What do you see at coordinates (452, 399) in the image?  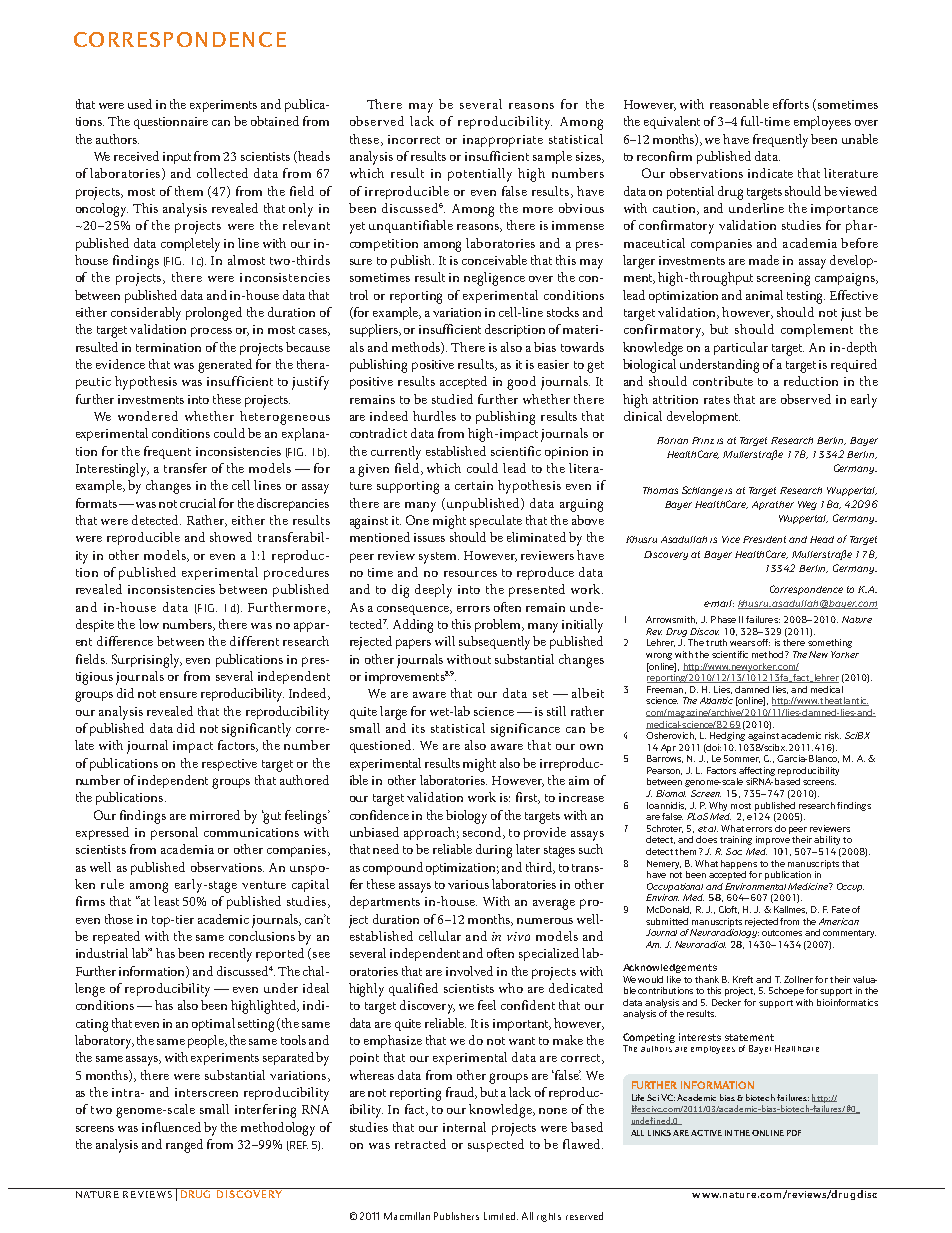 I see `studied` at bounding box center [452, 399].
